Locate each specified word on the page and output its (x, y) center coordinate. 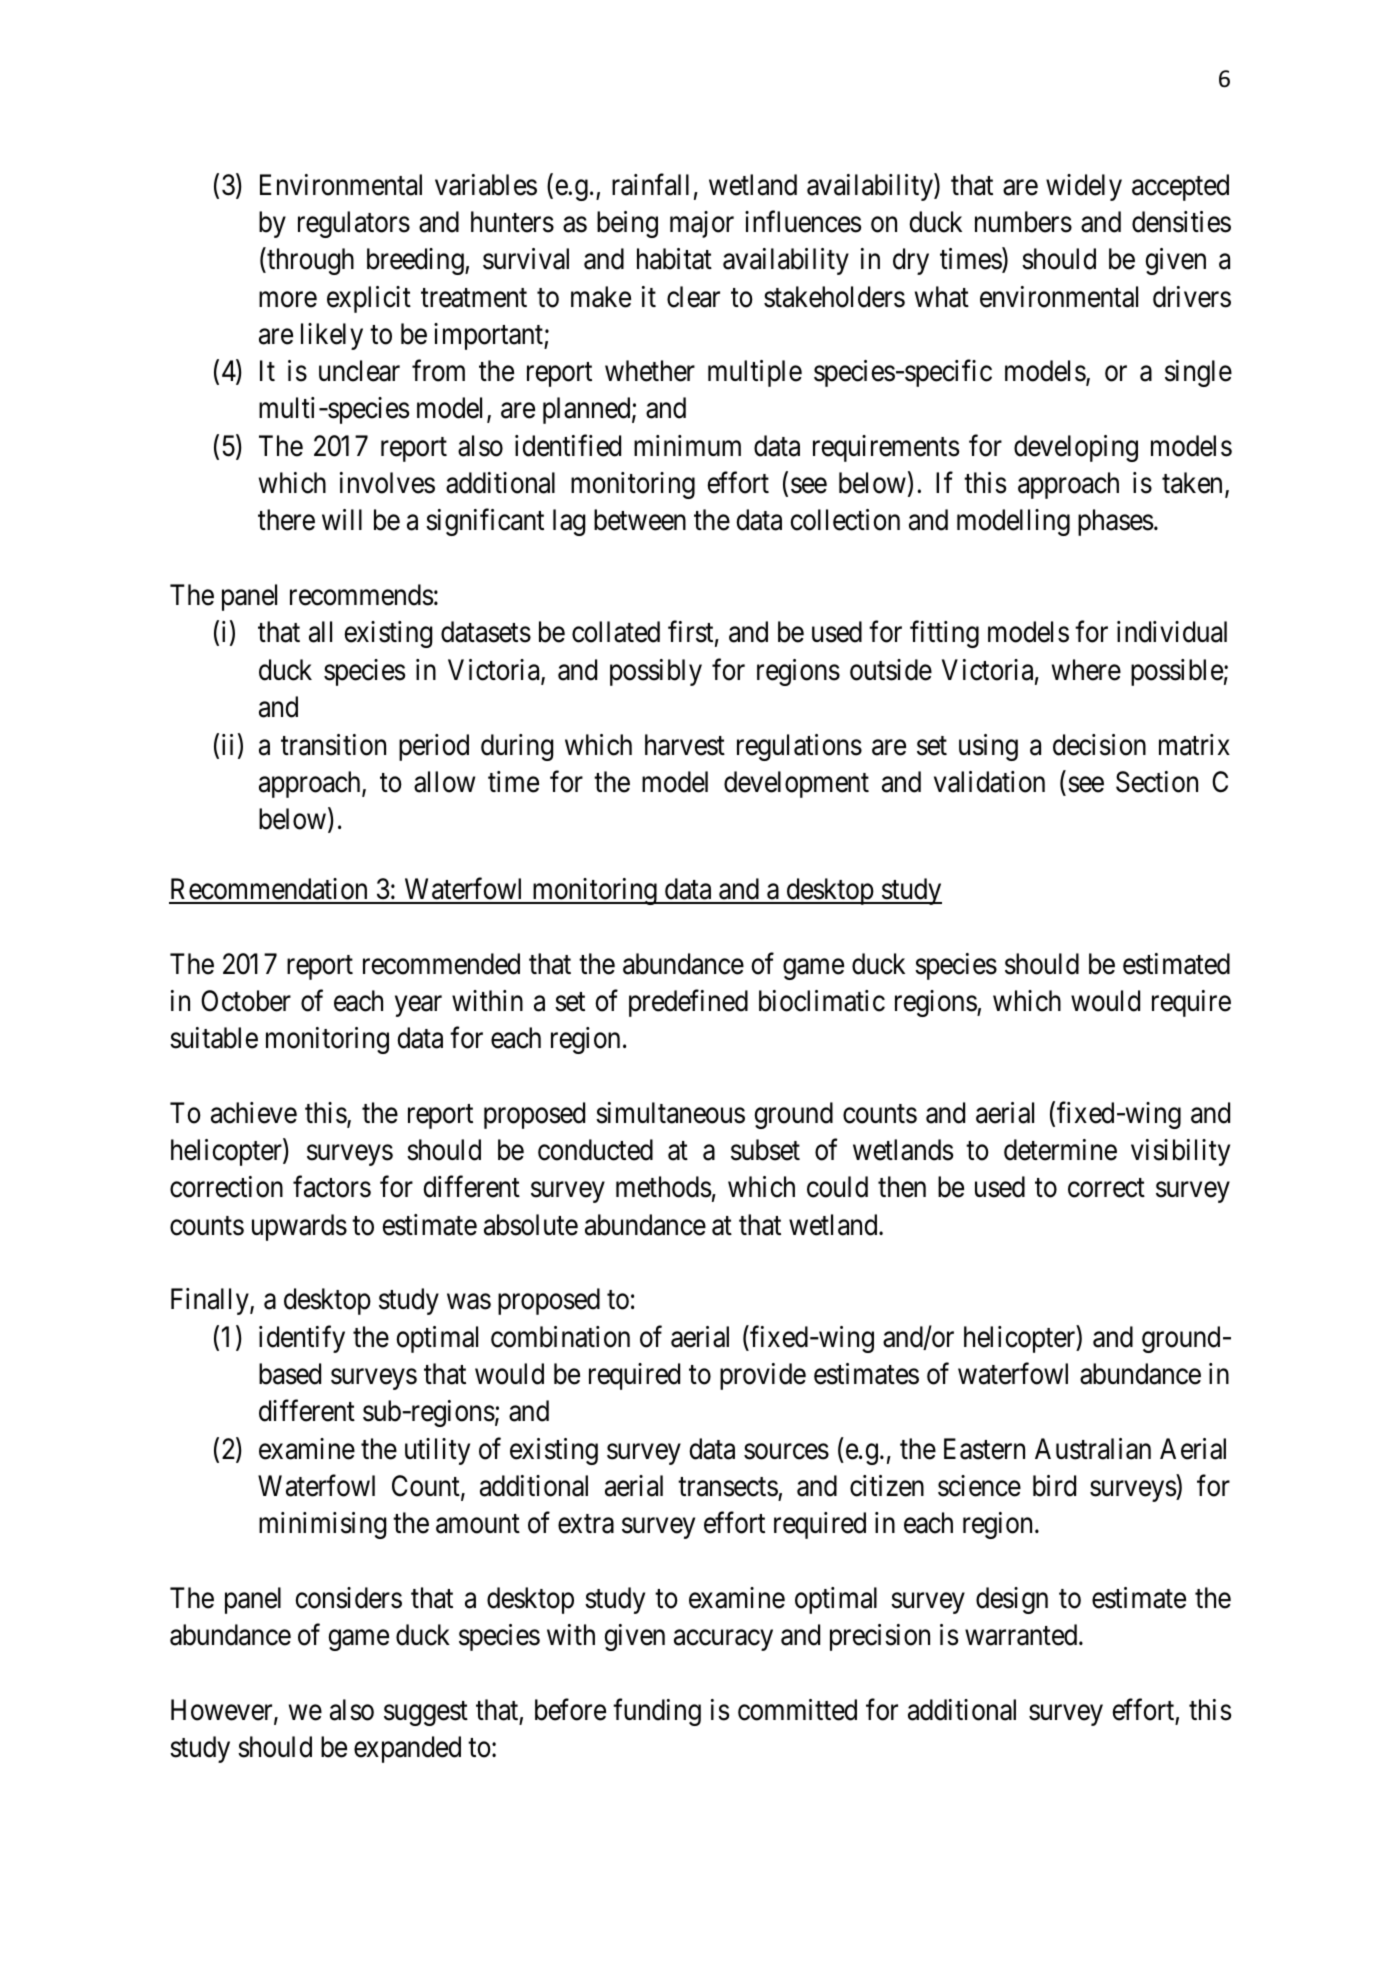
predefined (688, 1003)
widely (1084, 187)
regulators (354, 224)
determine (1060, 1150)
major (702, 224)
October (246, 1001)
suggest (426, 1714)
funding (657, 1712)
